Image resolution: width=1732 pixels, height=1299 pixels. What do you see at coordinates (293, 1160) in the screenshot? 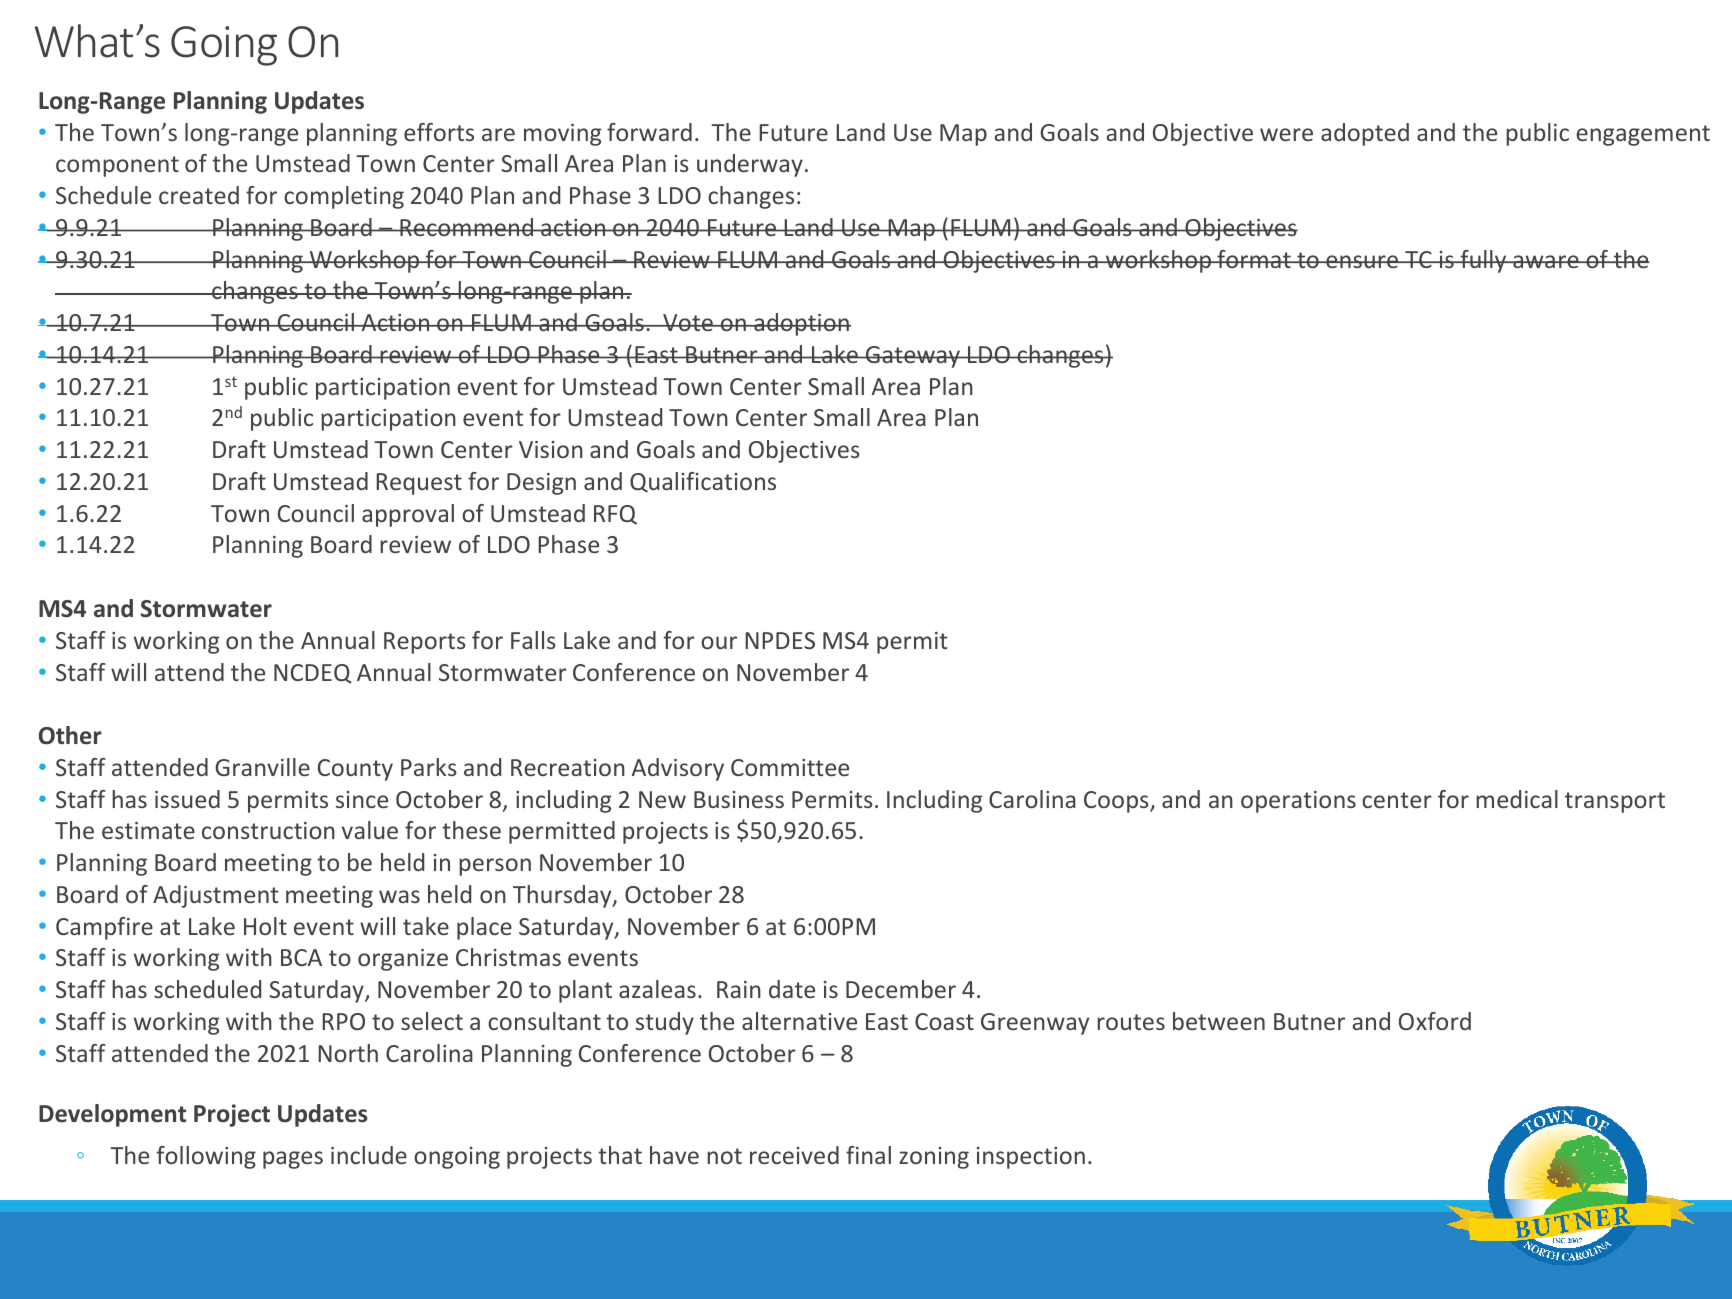
I see `pages` at bounding box center [293, 1160].
